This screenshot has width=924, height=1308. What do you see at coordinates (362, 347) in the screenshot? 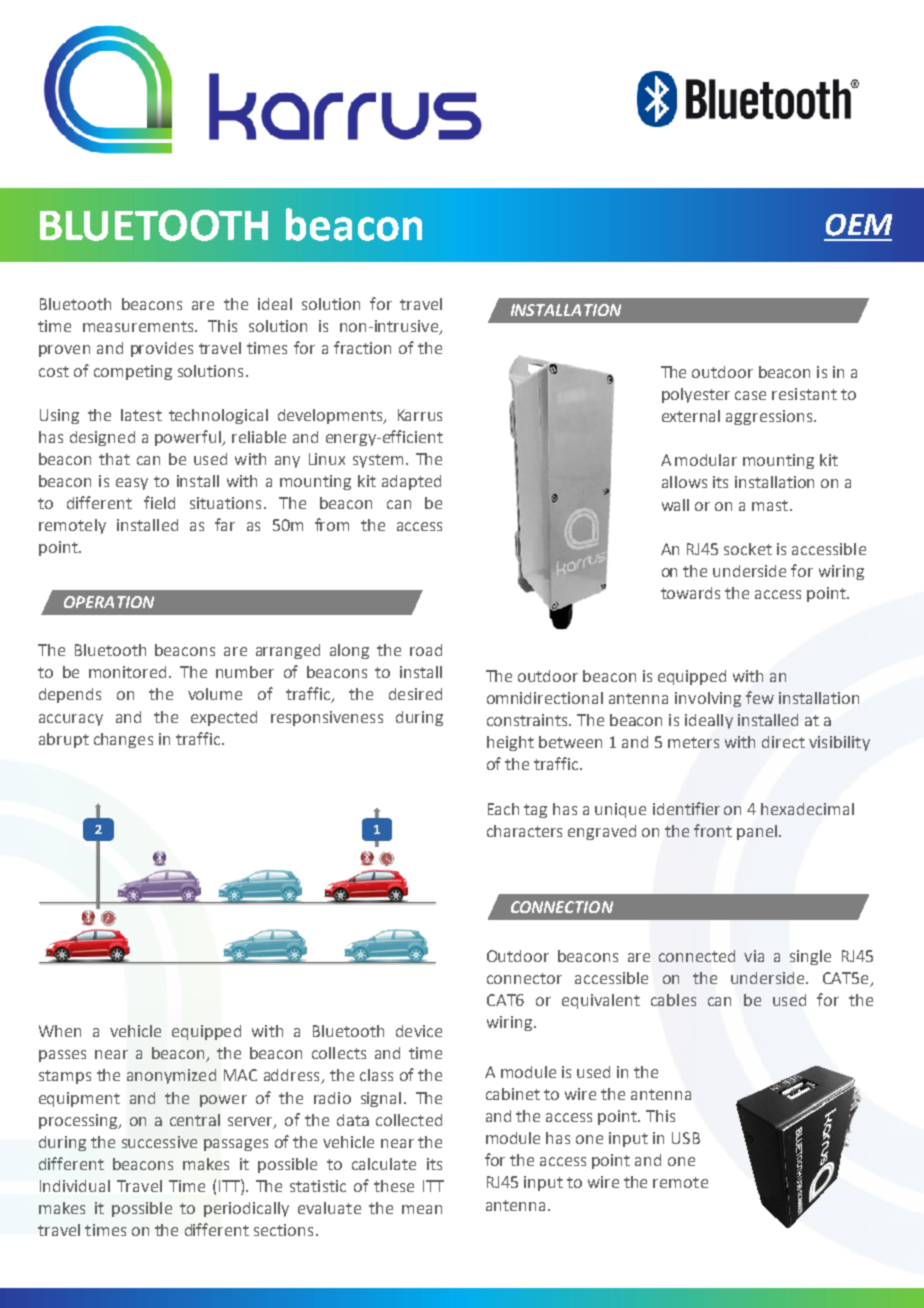
I see `fraction` at bounding box center [362, 347].
